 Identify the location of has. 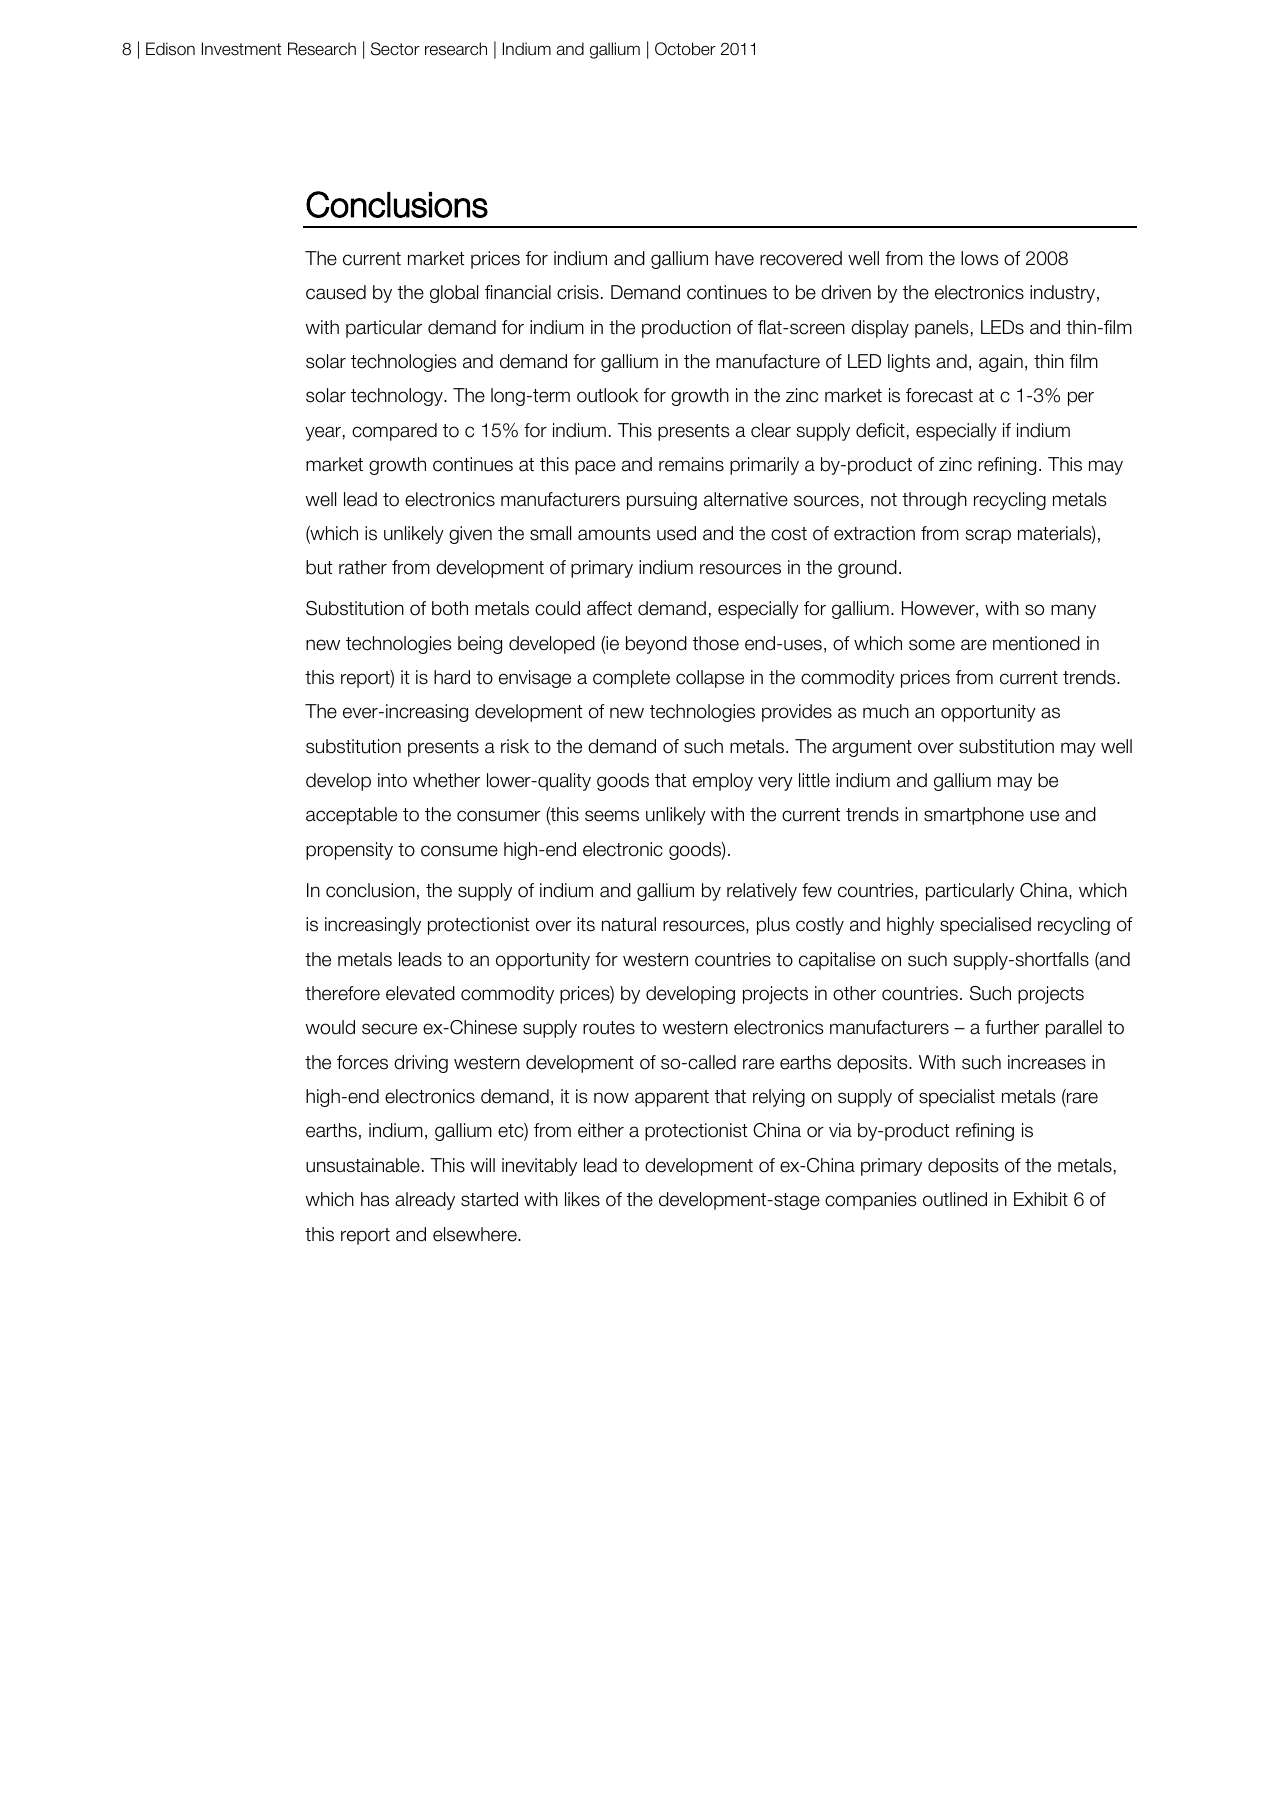
(375, 1199).
